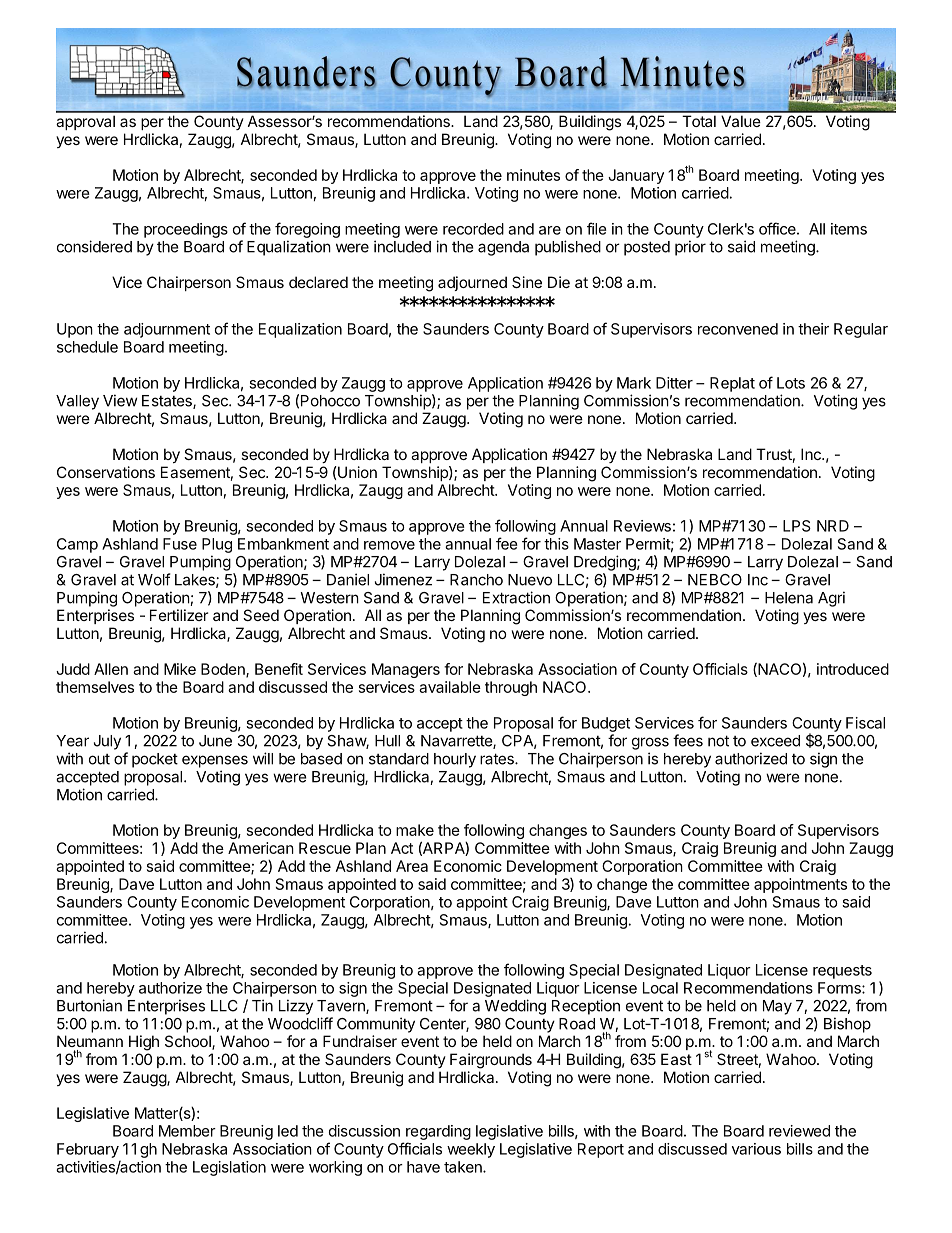  I want to click on Lots, so click(791, 383).
